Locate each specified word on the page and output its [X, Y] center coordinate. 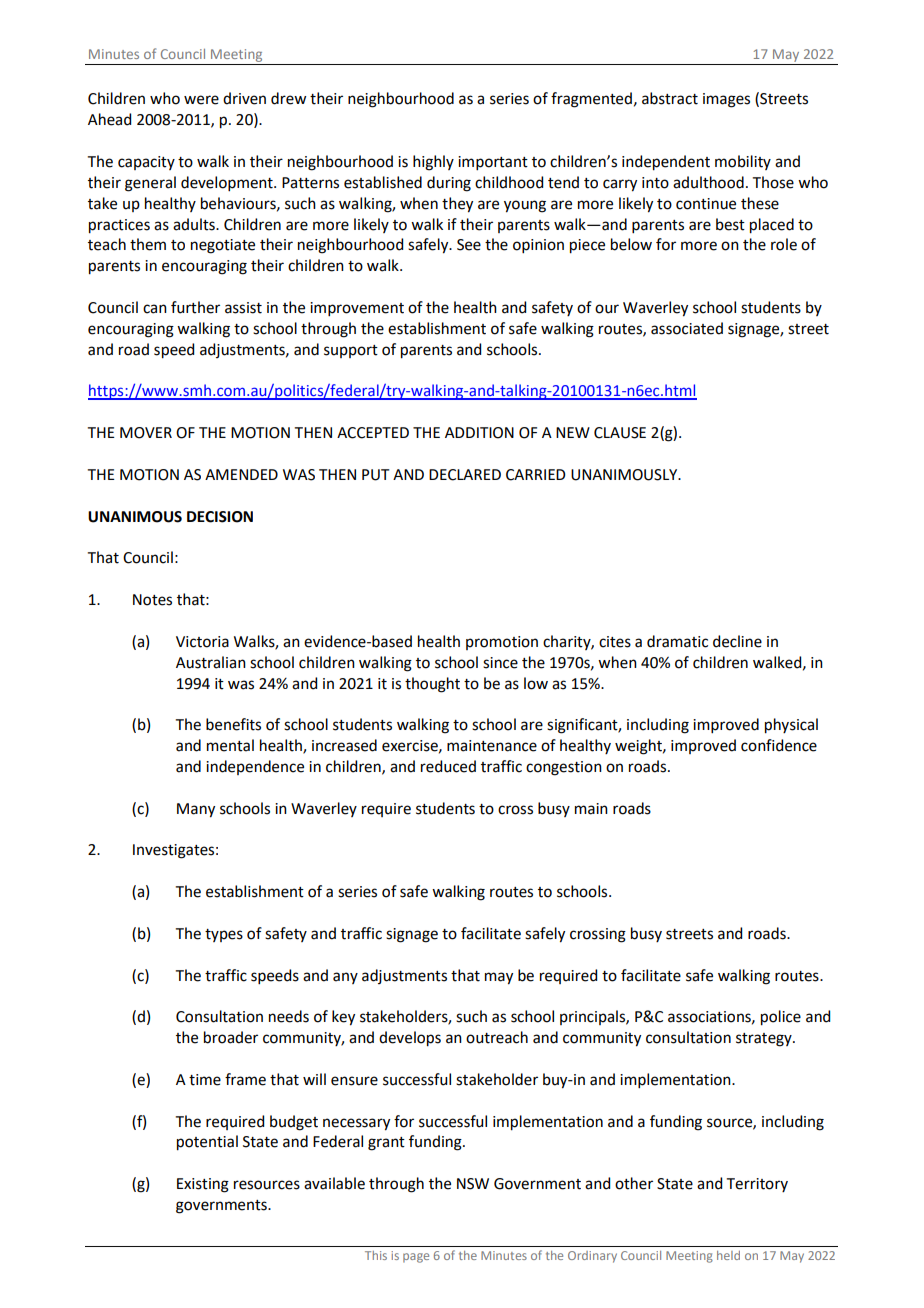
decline [737, 641]
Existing [203, 1185]
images [726, 100]
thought [432, 685]
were [201, 100]
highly [433, 163]
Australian [211, 662]
